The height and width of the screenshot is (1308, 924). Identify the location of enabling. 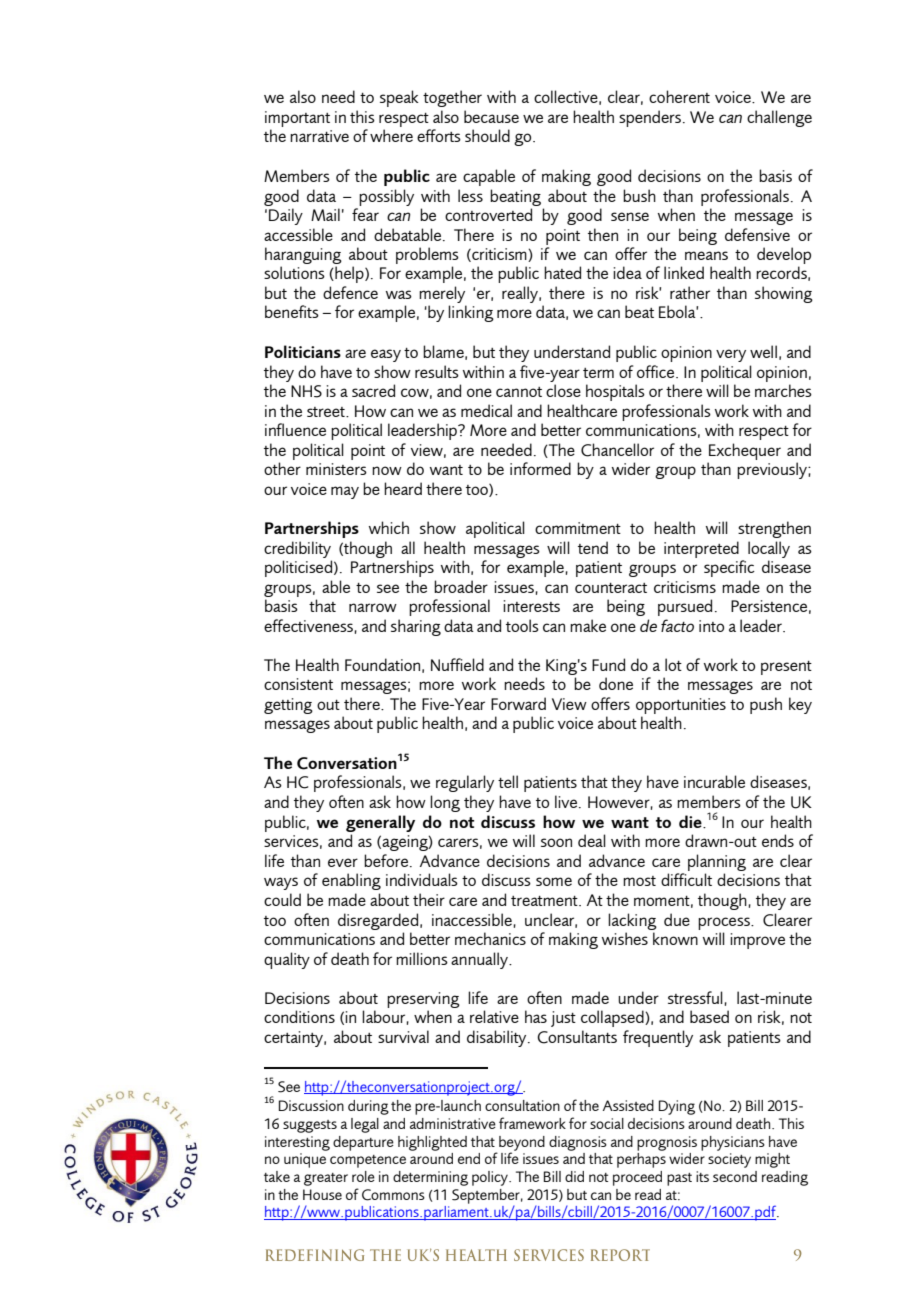
(351, 881).
